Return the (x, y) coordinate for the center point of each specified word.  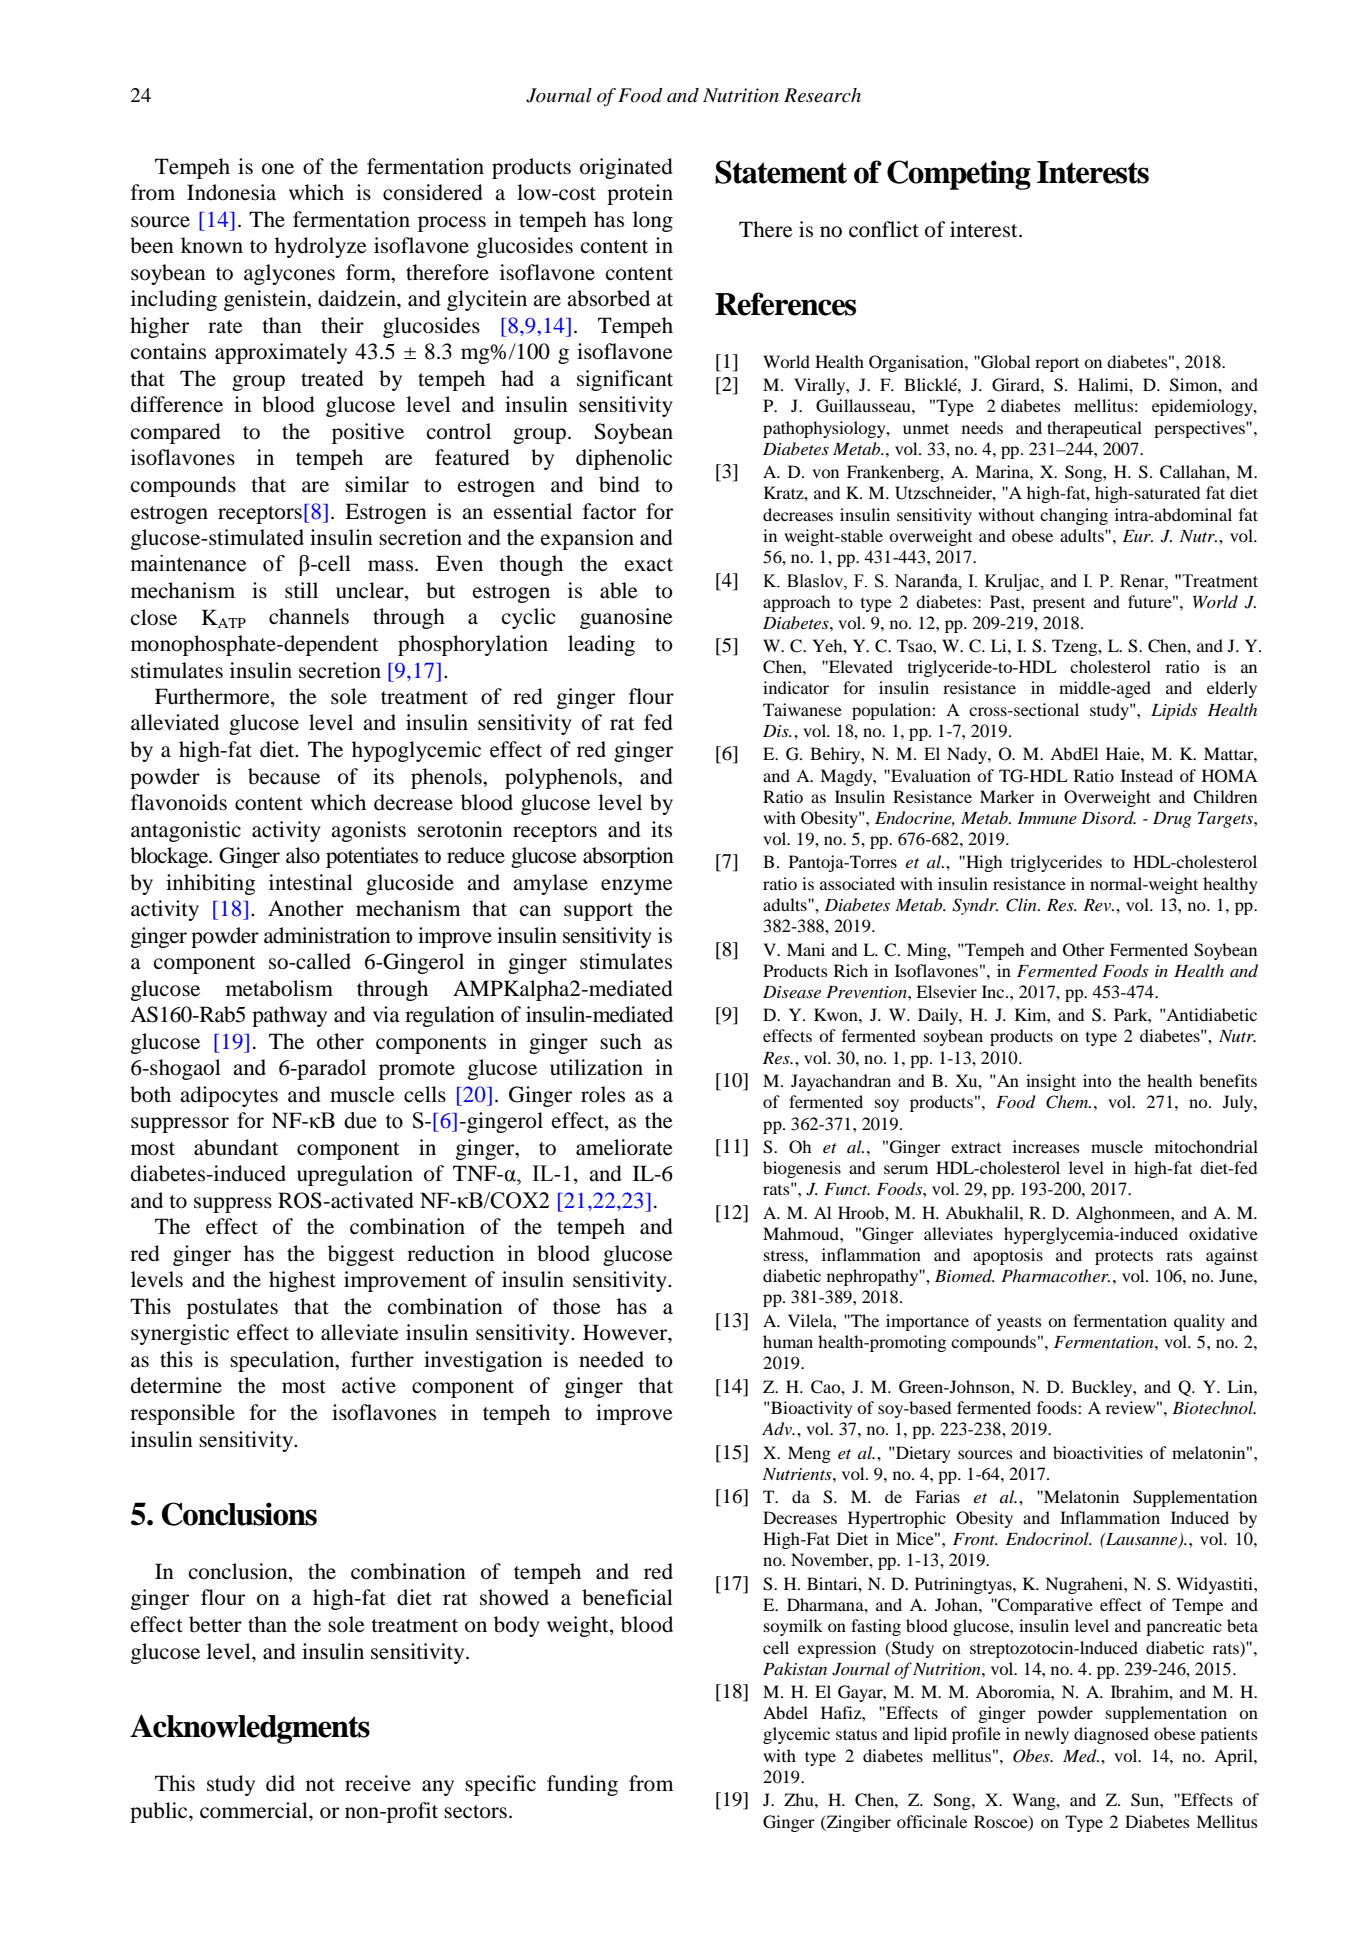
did (280, 1783)
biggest (361, 1255)
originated (626, 168)
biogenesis (802, 1169)
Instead (1147, 775)
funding (582, 1785)
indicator (796, 687)
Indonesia (231, 192)
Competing (959, 175)
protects (1124, 1257)
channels (309, 616)
